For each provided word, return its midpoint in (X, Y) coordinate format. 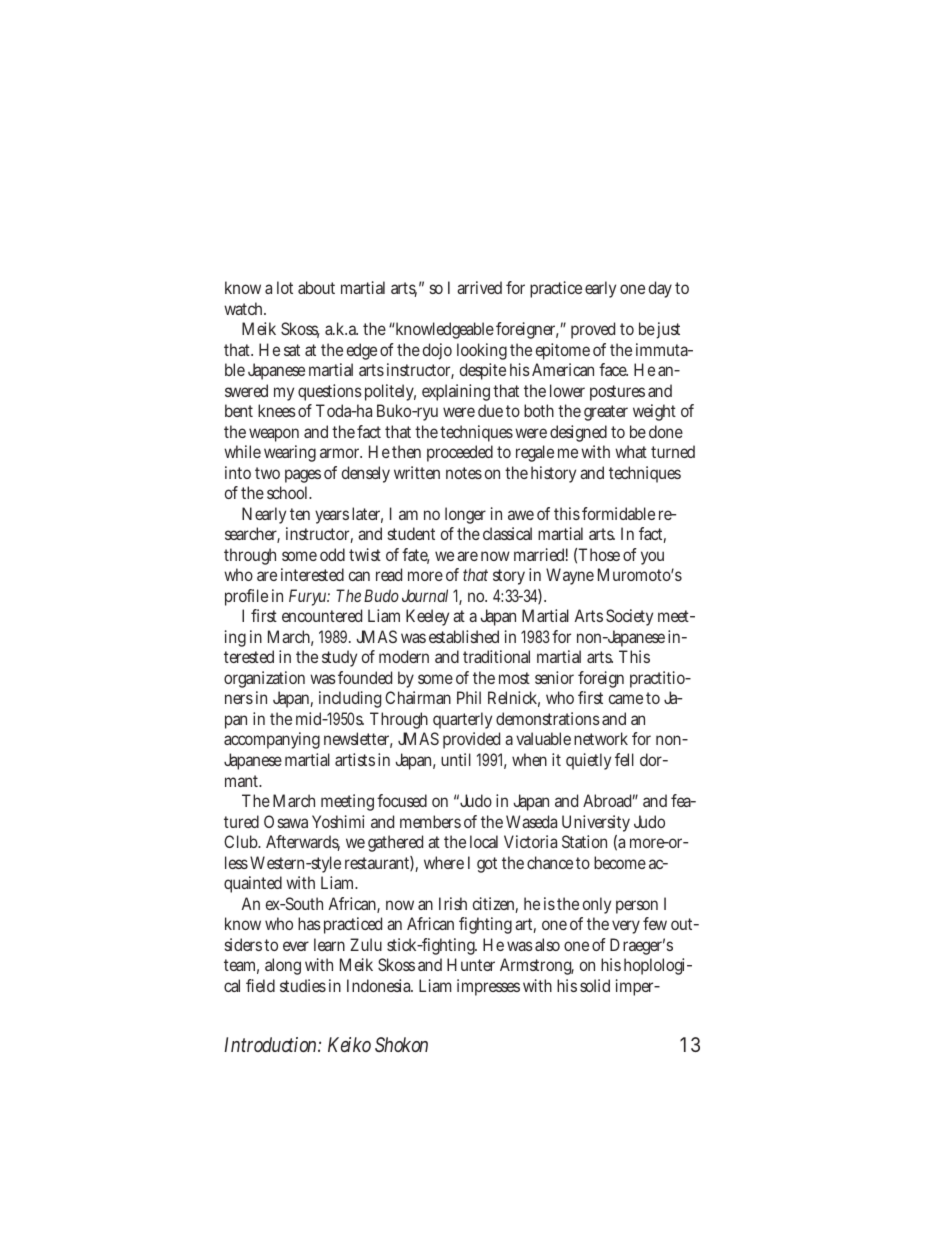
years (332, 517)
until (456, 759)
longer (465, 515)
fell (624, 759)
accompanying (272, 740)
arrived (479, 287)
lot (285, 287)
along (283, 966)
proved (593, 330)
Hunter (471, 964)
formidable (618, 513)
